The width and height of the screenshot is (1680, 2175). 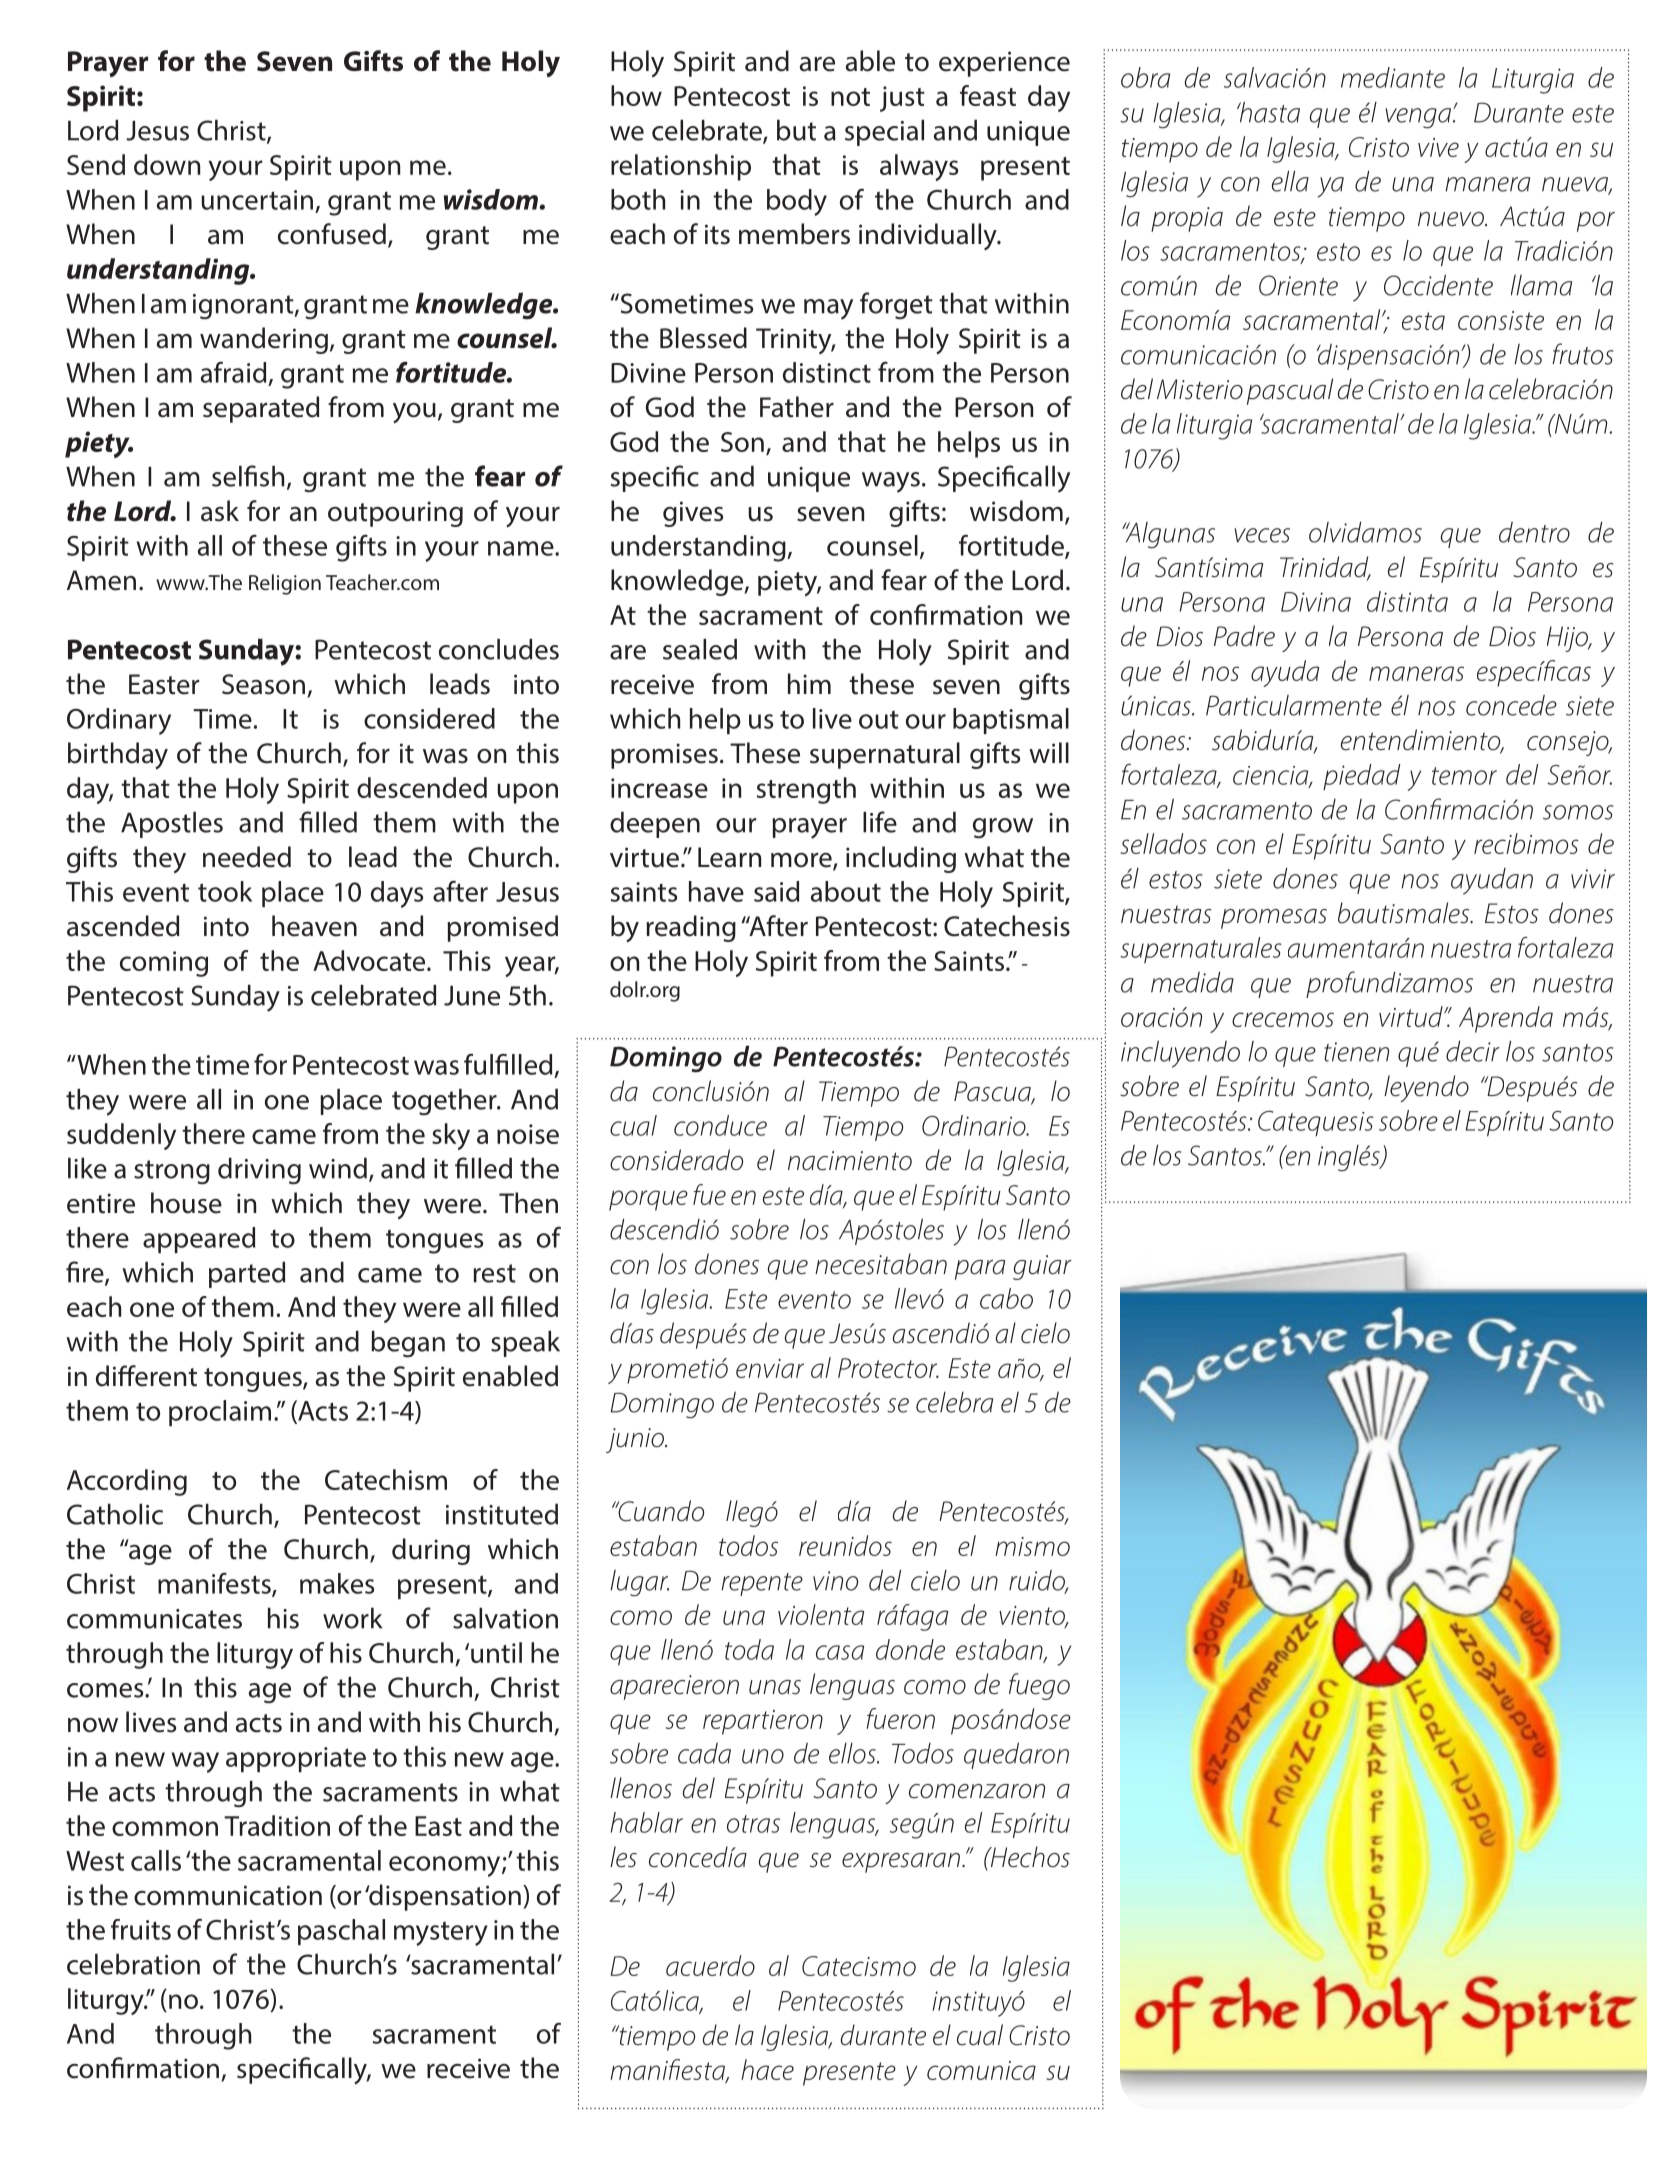 What do you see at coordinates (215, 1584) in the screenshot?
I see `manifests` at bounding box center [215, 1584].
